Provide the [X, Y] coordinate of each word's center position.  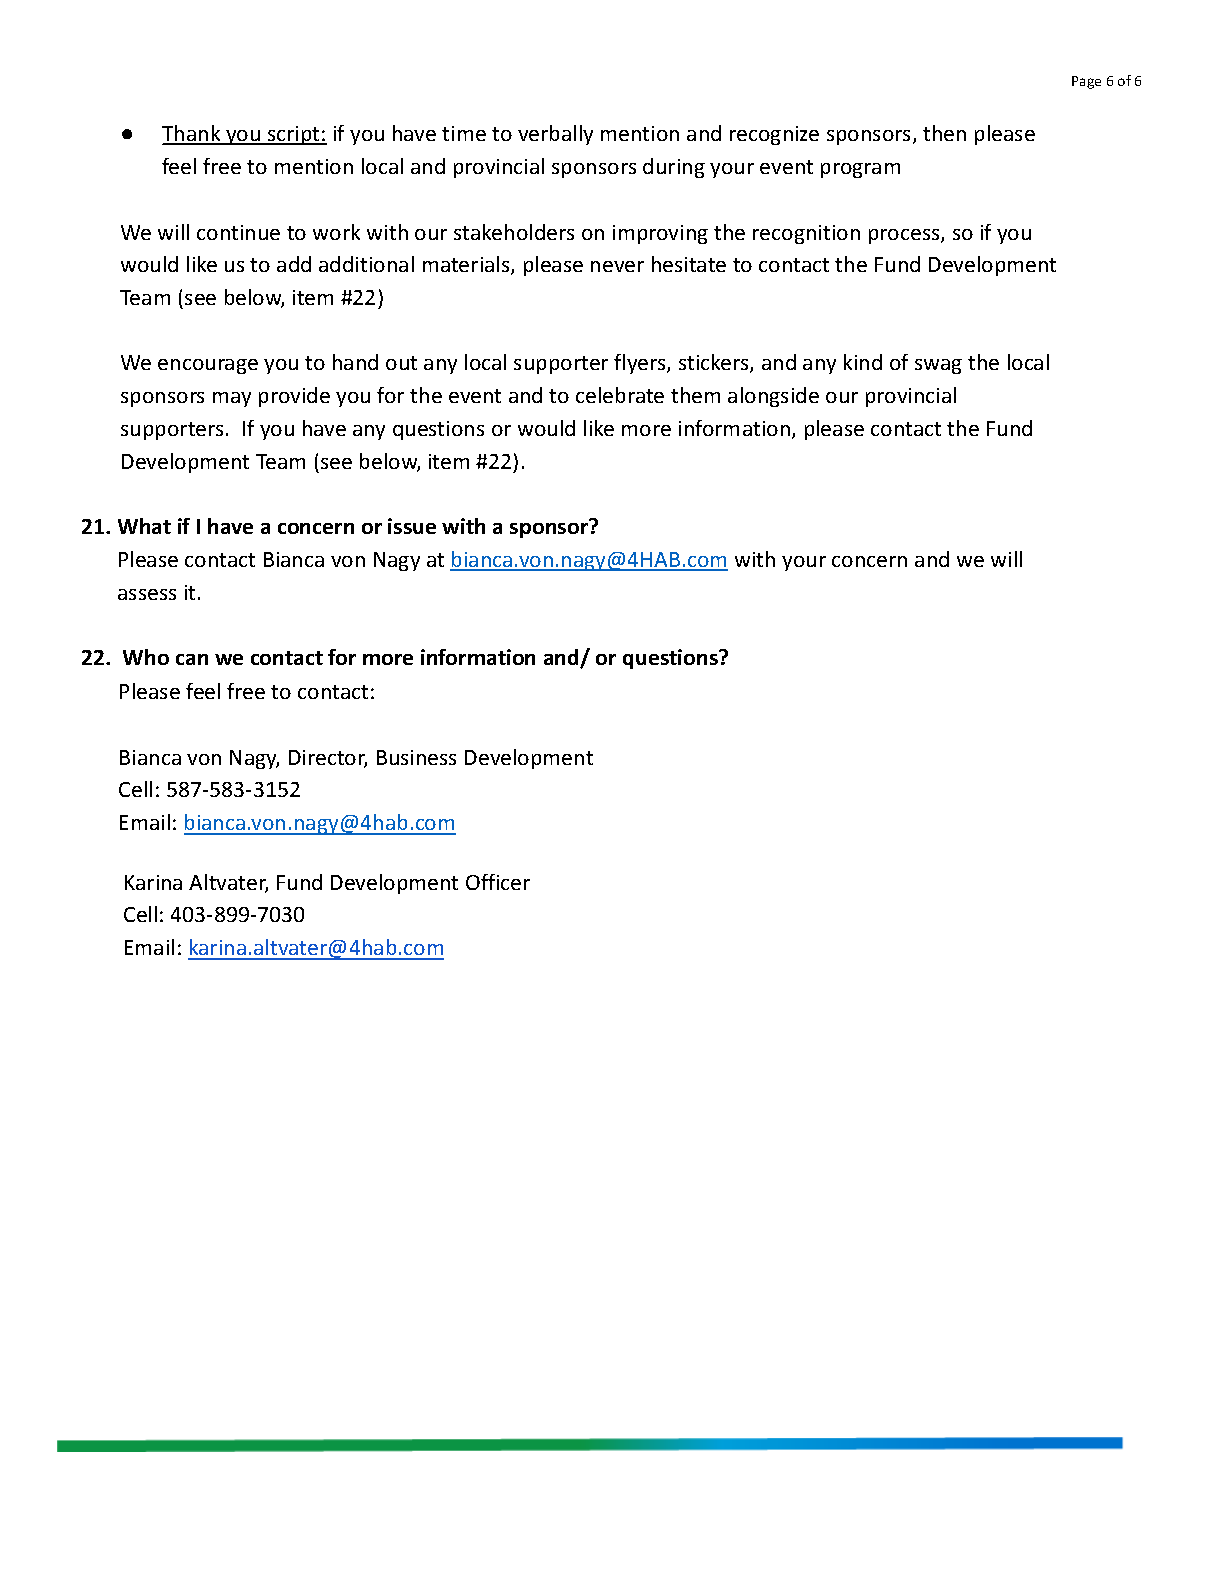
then [944, 133]
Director [328, 759]
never [617, 266]
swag [938, 366]
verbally [555, 135]
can [192, 659]
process [905, 236]
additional [366, 264]
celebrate [620, 395]
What [144, 526]
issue [412, 526]
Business [416, 757]
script [294, 135]
